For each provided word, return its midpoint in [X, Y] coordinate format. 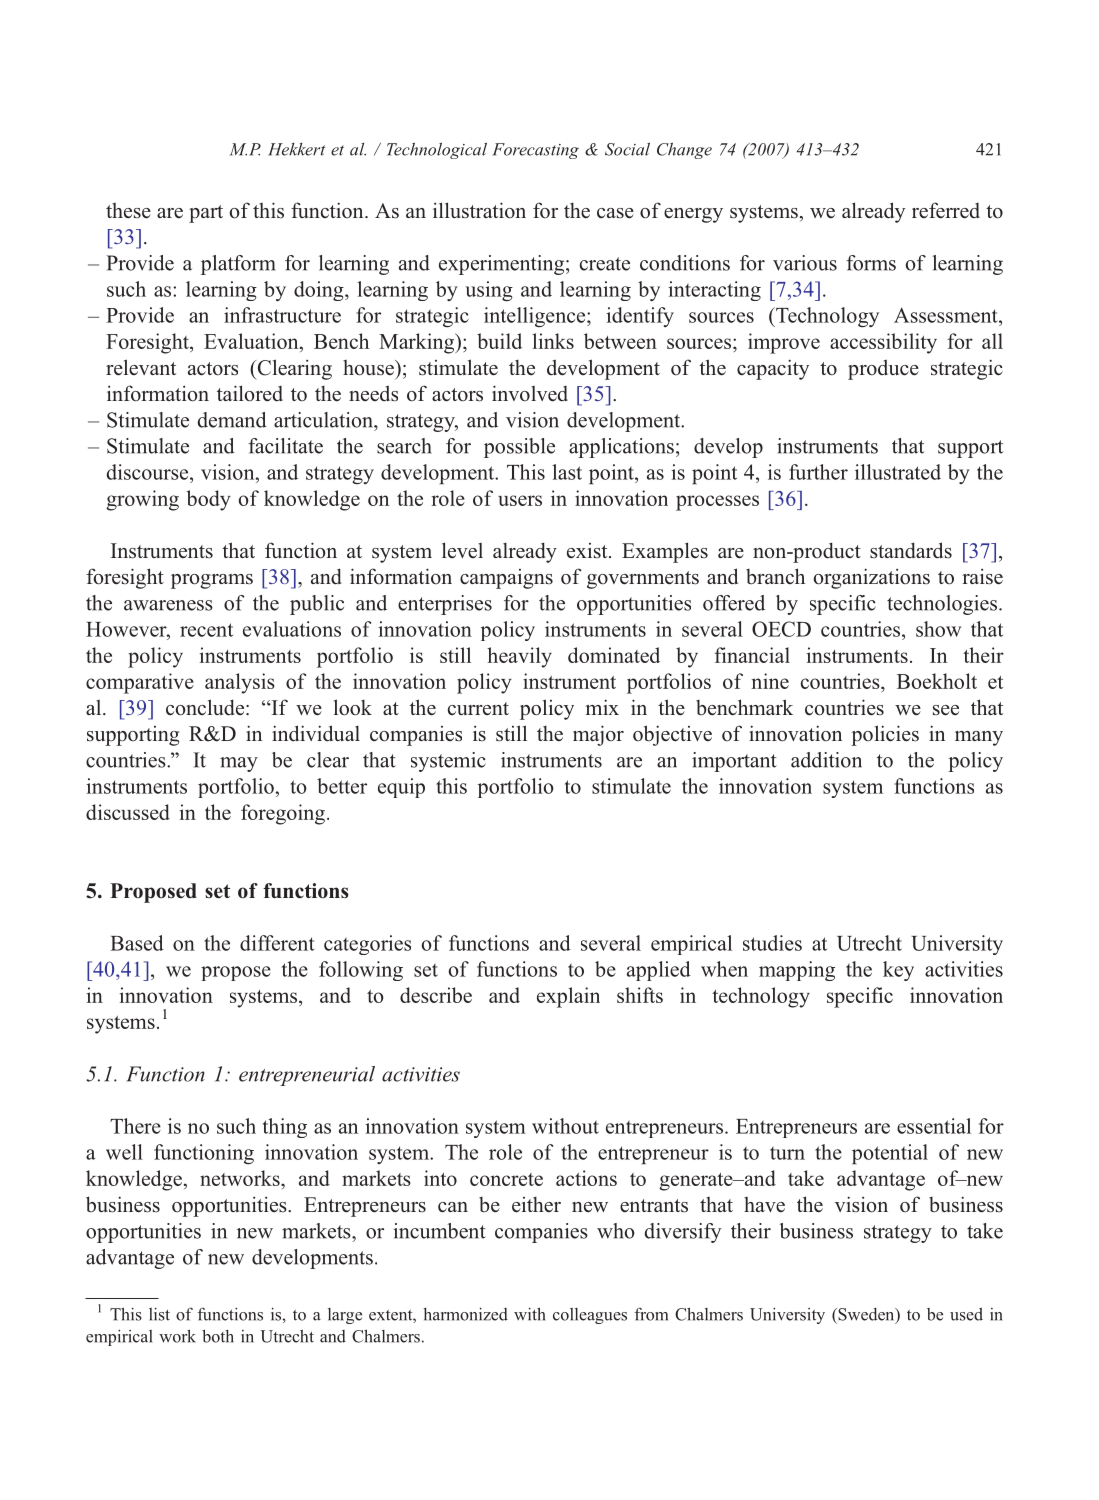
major [598, 735]
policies [885, 735]
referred [946, 210]
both [218, 1336]
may [239, 764]
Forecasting [535, 151]
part [206, 214]
